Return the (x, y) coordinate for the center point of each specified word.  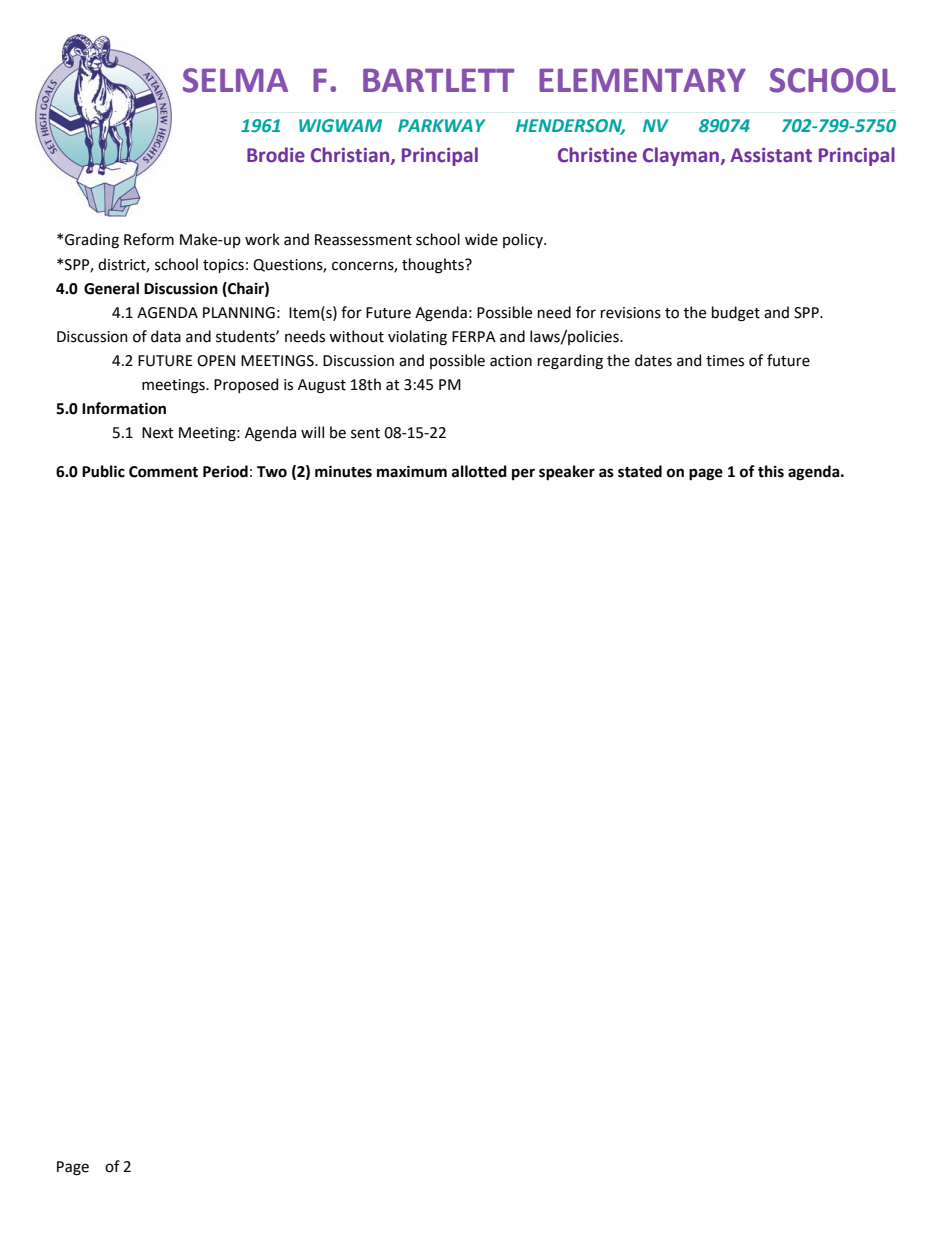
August (322, 386)
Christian (351, 156)
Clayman (682, 156)
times (725, 361)
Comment (163, 472)
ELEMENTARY (642, 80)
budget (736, 314)
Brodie (276, 155)
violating (417, 338)
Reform (149, 239)
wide (481, 239)
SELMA (235, 80)
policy (524, 240)
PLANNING (239, 313)
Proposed (246, 385)
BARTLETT (438, 80)
